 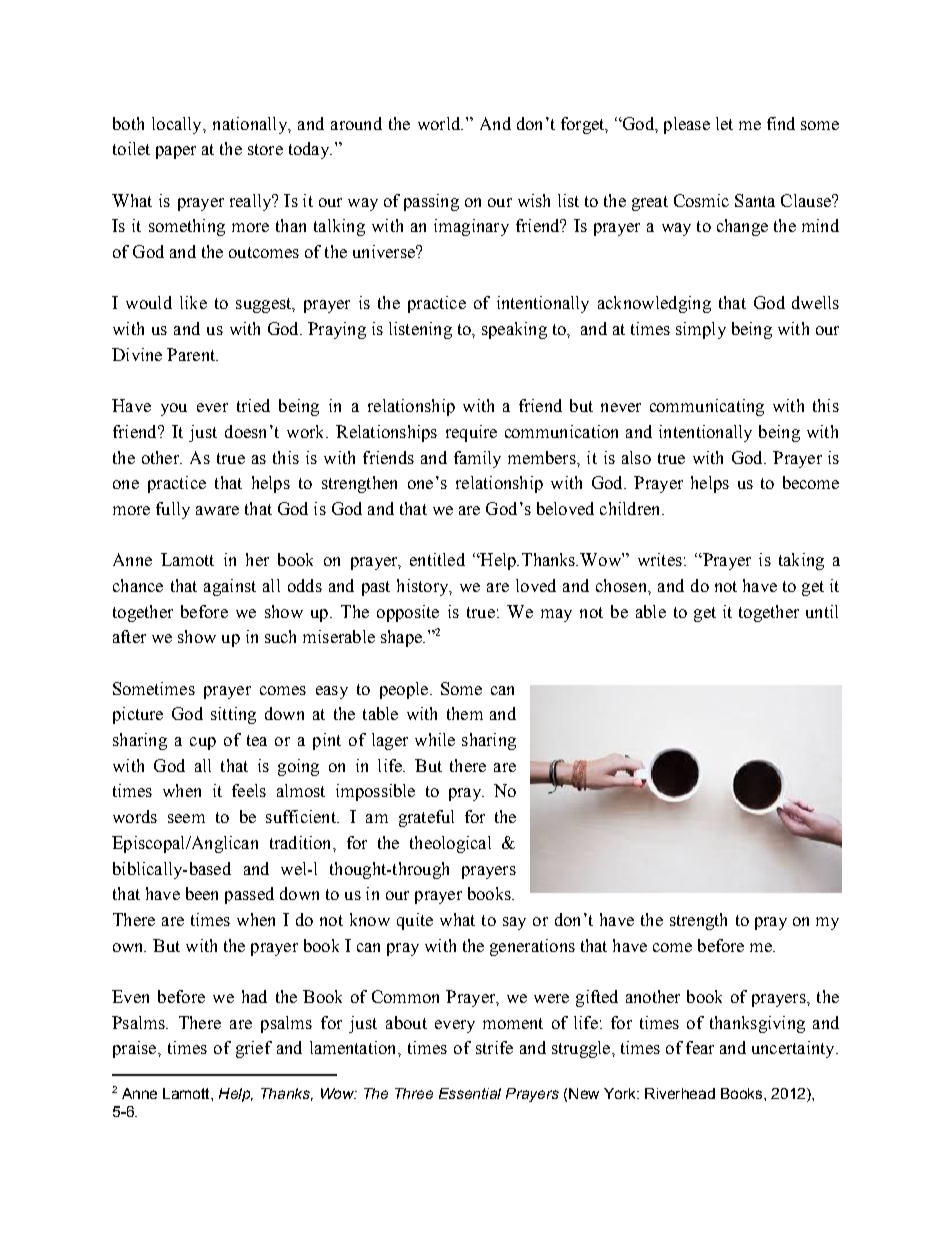 What do you see at coordinates (440, 123) in the image?
I see `world` at bounding box center [440, 123].
